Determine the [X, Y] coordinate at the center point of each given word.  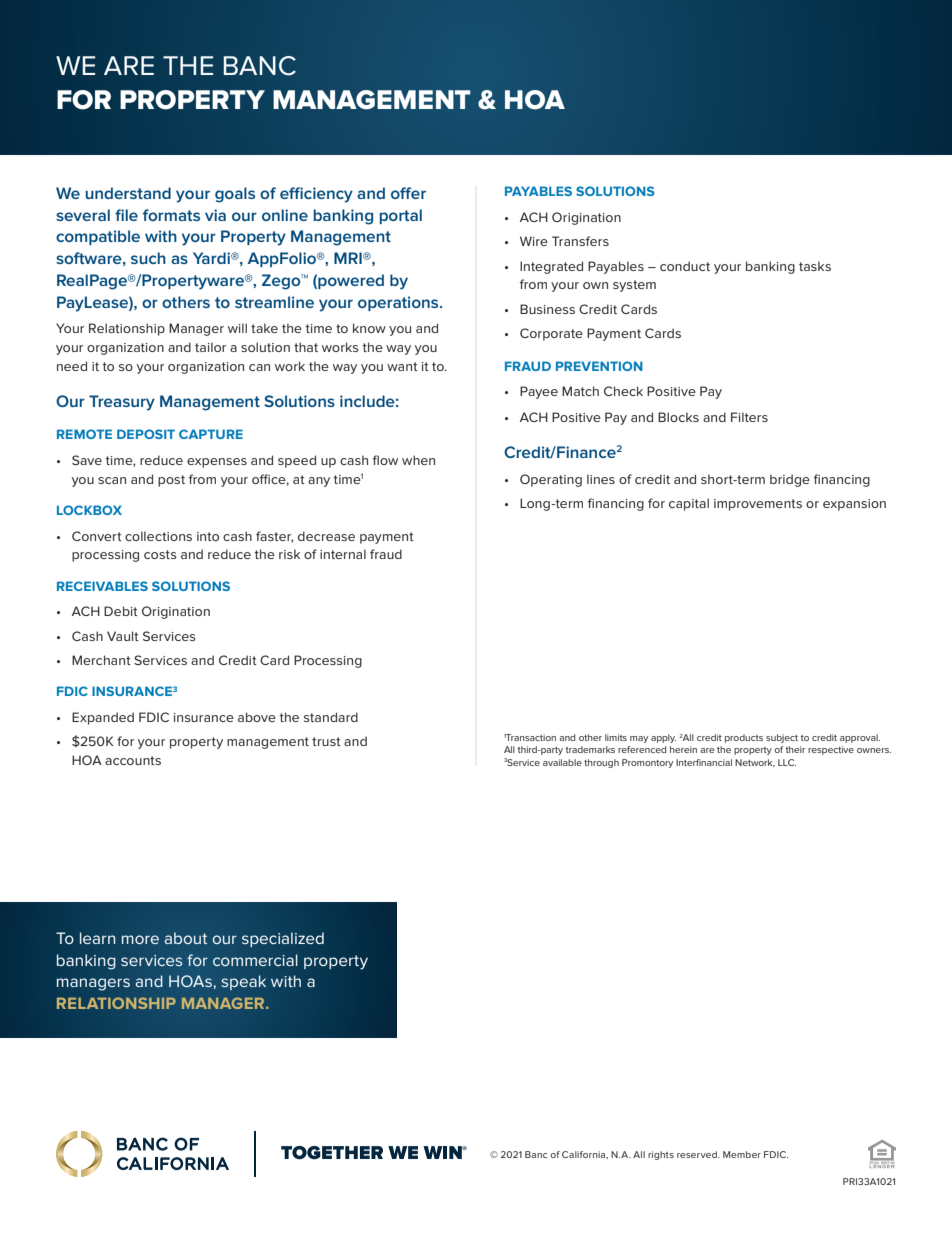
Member [742, 1154]
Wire [534, 241]
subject [782, 738]
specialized [283, 939]
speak [243, 982]
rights [661, 1155]
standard [331, 717]
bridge [790, 480]
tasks [815, 266]
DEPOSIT [146, 434]
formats [171, 215]
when [418, 460]
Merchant [101, 660]
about [186, 938]
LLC [787, 762]
